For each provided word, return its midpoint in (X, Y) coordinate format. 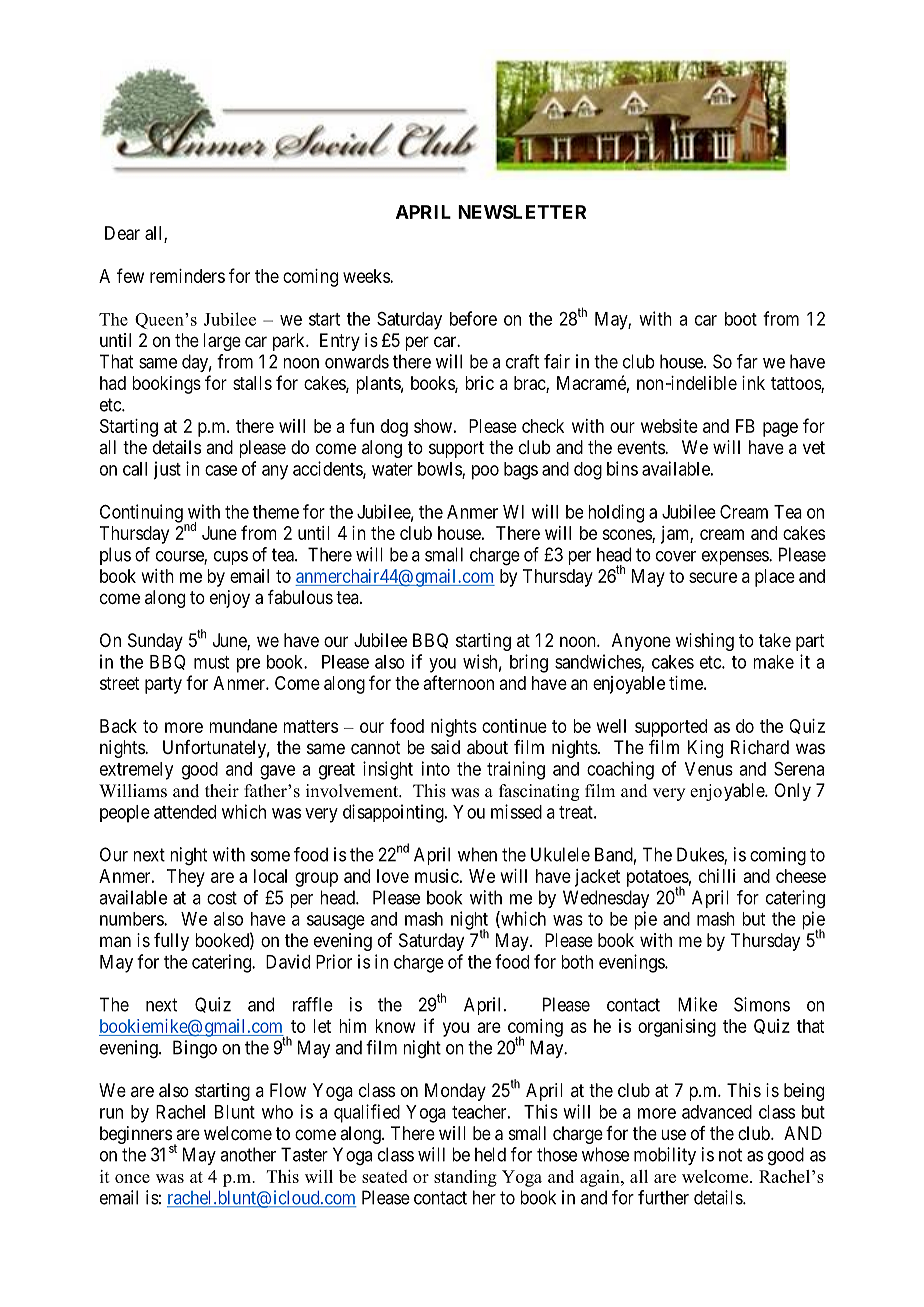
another (248, 1154)
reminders (187, 276)
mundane (243, 726)
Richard (760, 747)
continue (514, 726)
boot (741, 319)
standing (465, 1178)
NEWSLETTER (522, 212)
